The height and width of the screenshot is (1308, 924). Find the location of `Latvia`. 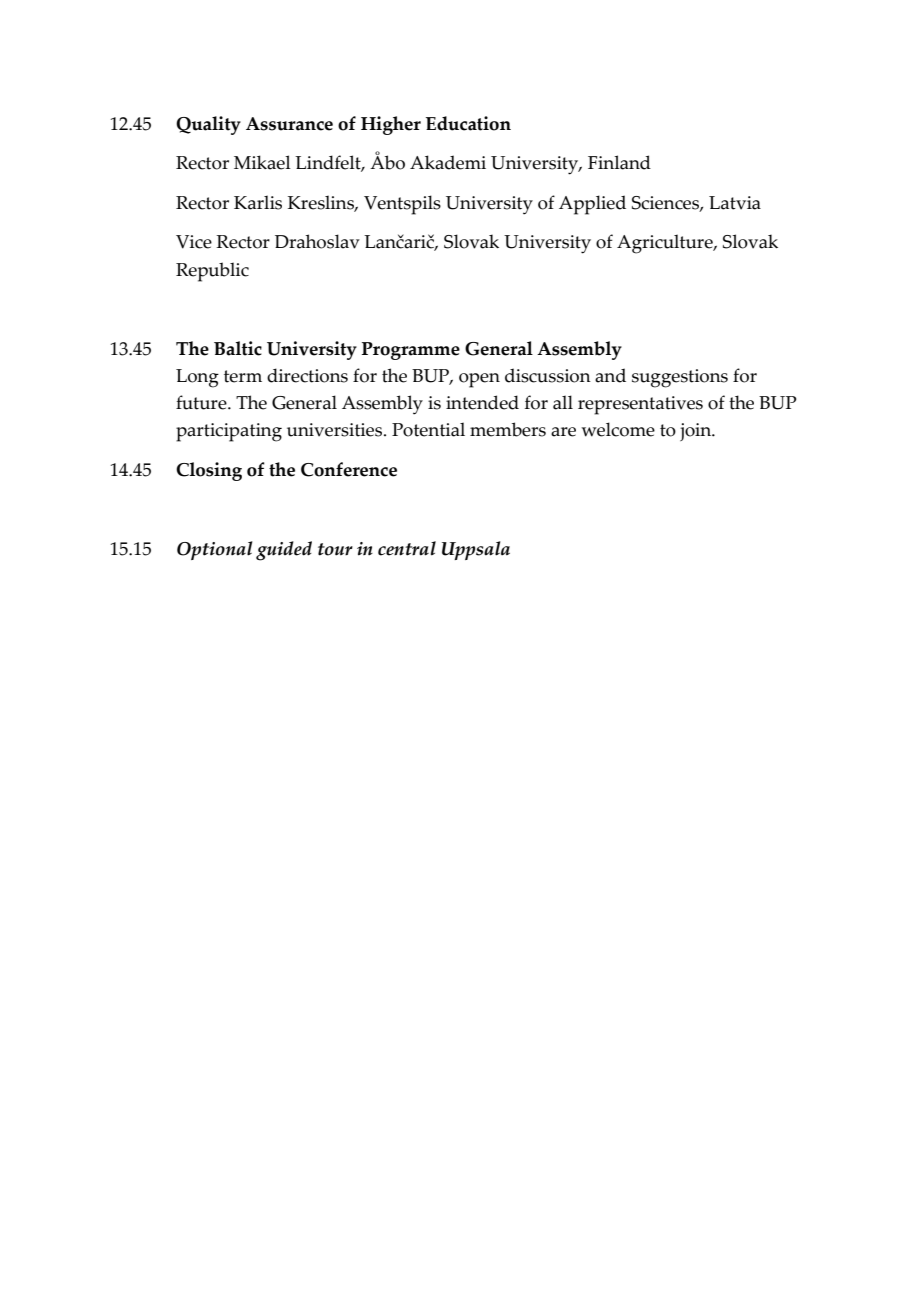

Latvia is located at coordinates (735, 203).
